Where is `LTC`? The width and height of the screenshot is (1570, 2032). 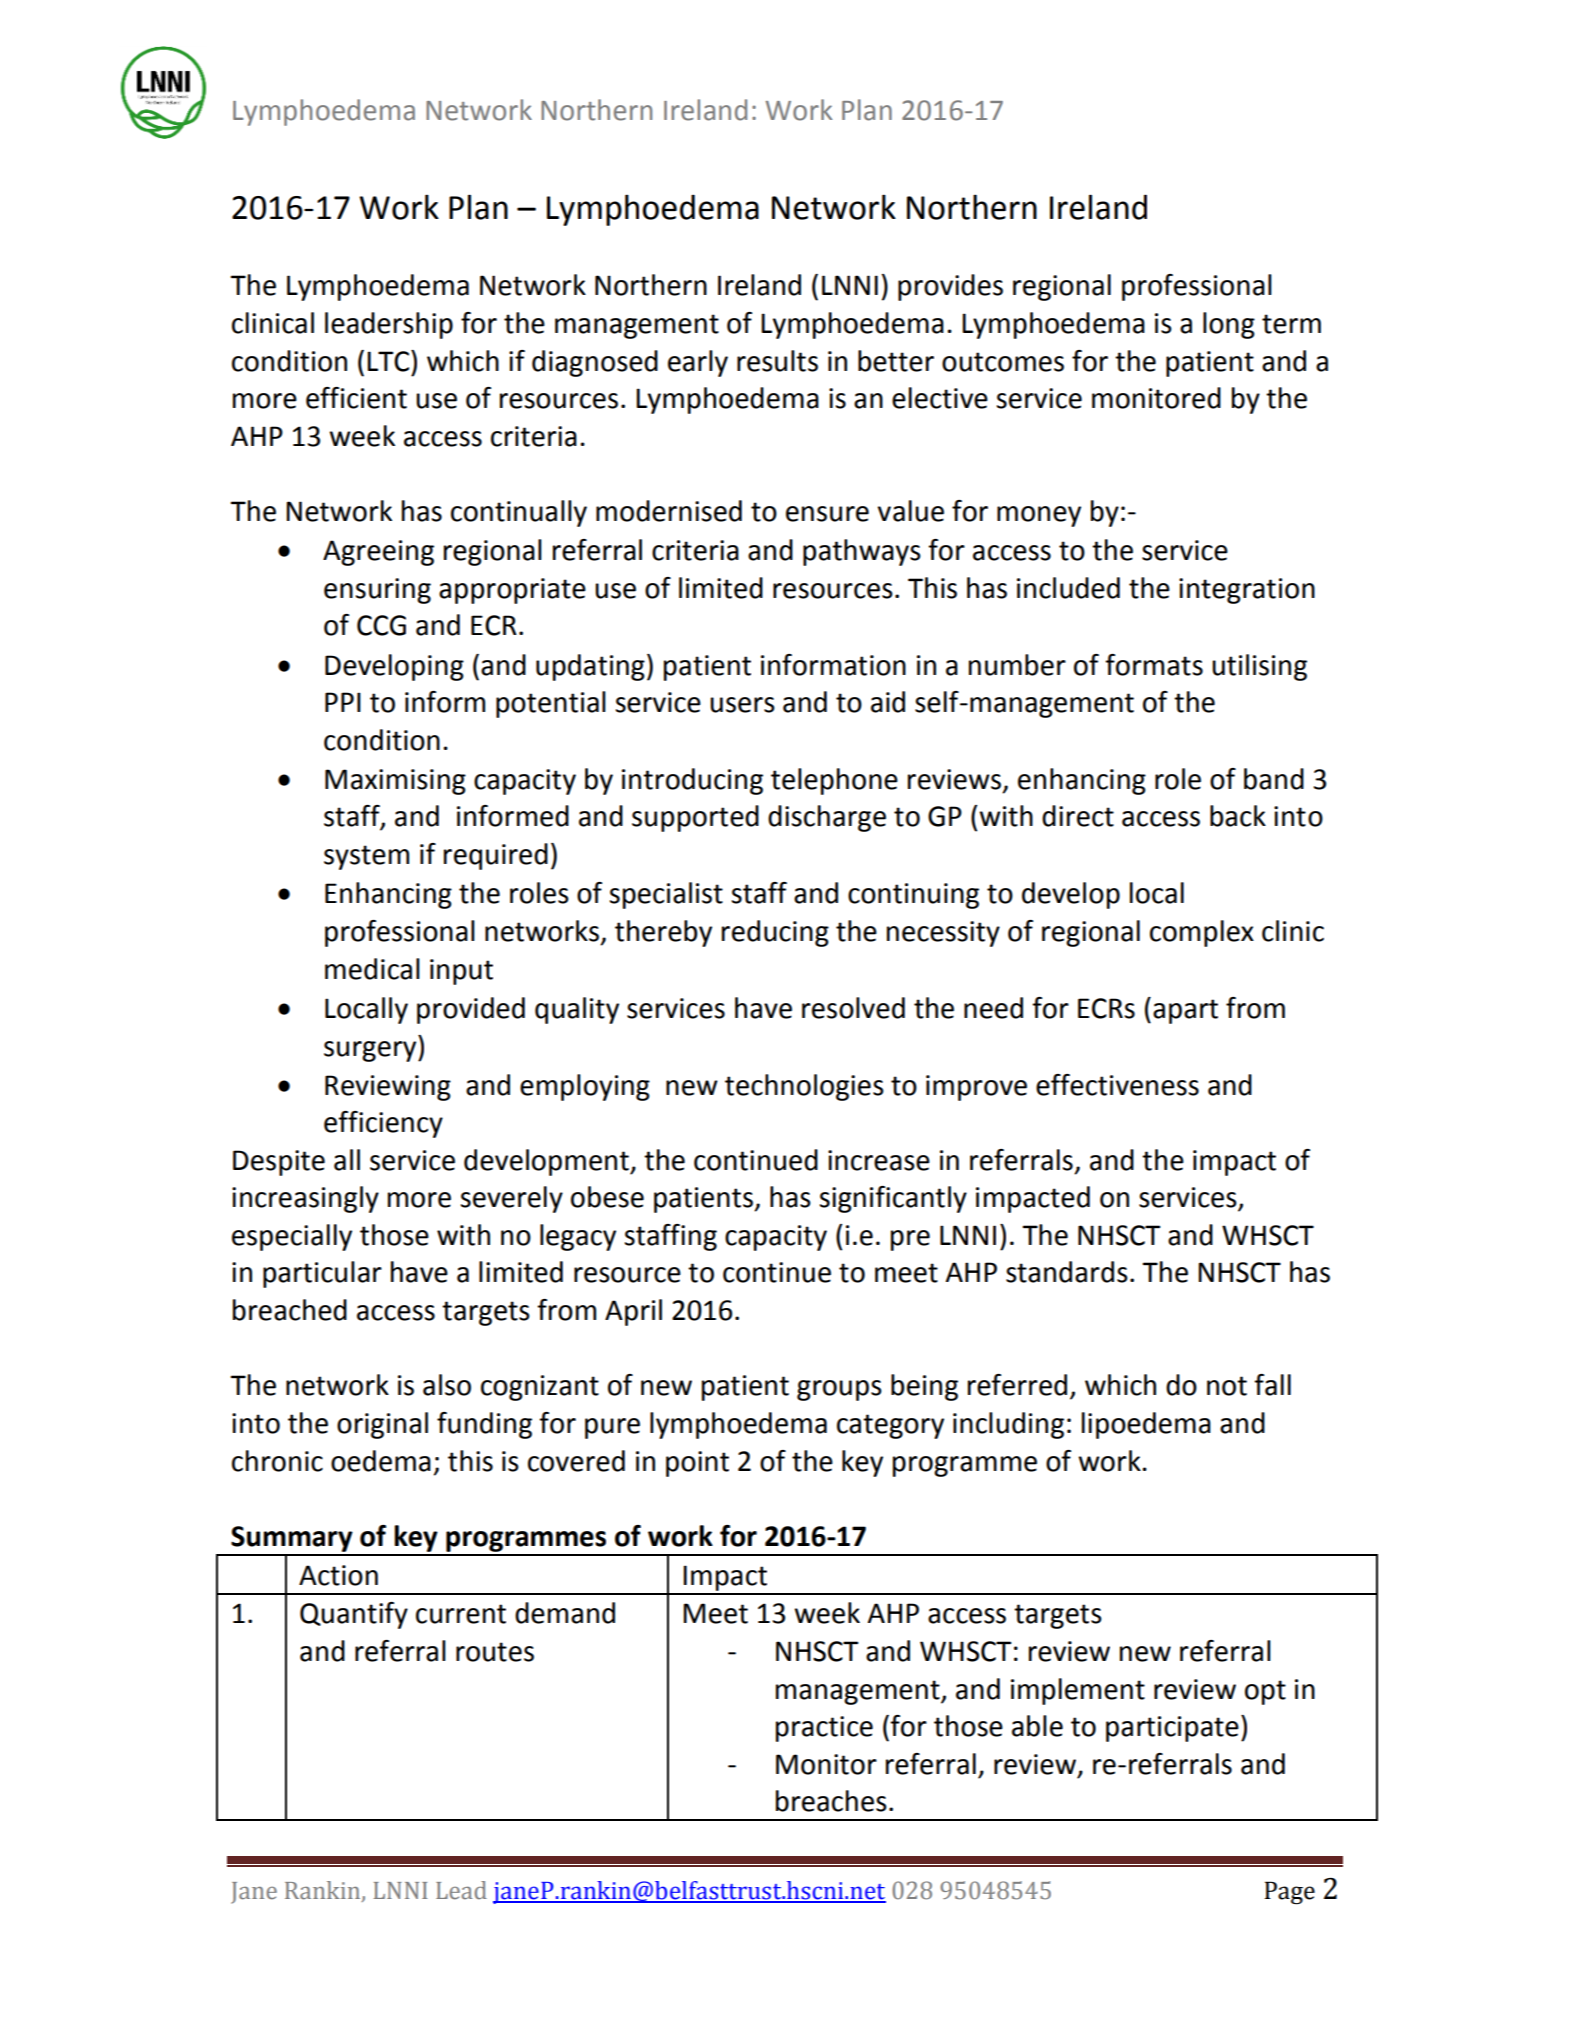 LTC is located at coordinates (389, 361).
